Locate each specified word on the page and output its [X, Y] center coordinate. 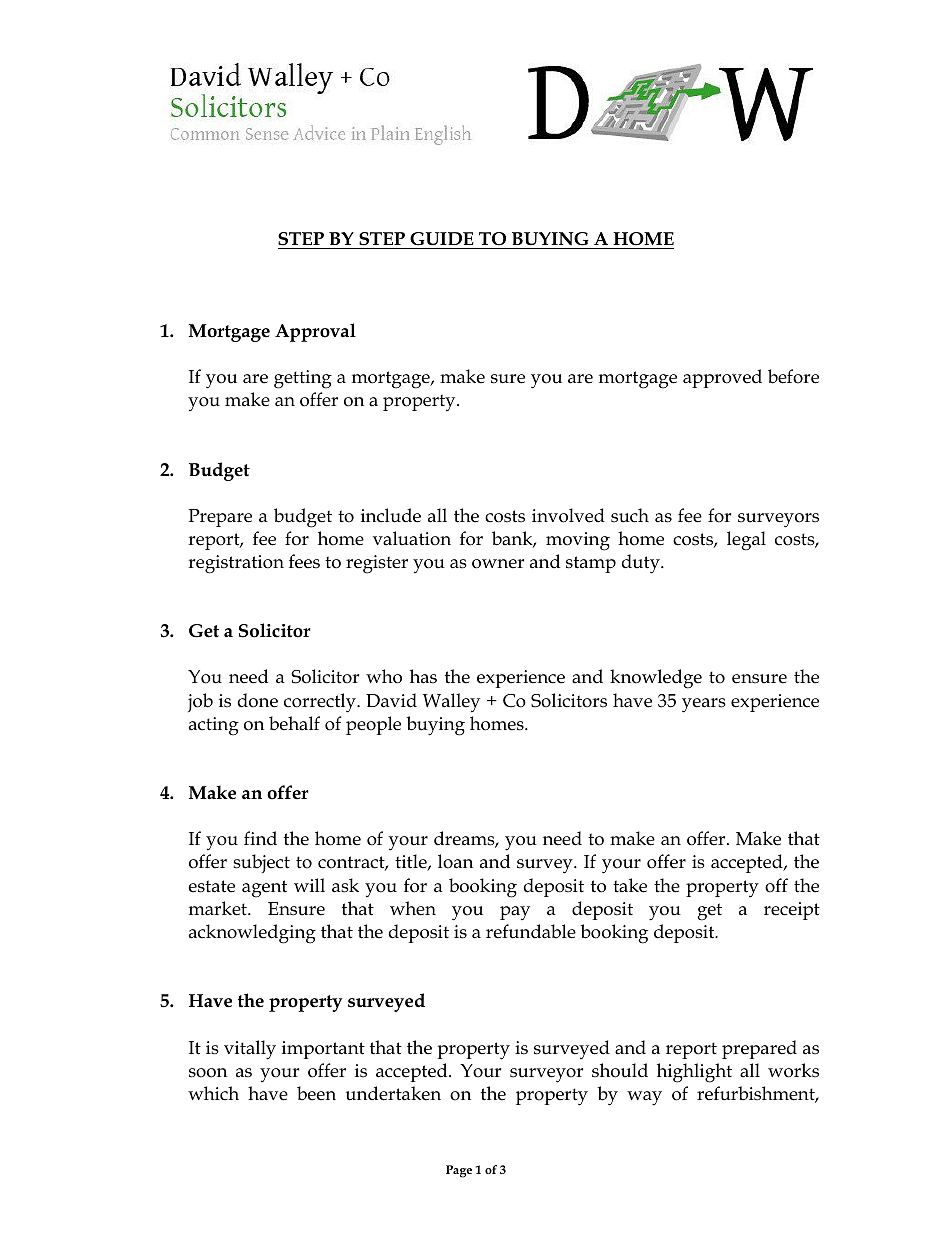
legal [746, 541]
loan [455, 861]
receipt [792, 911]
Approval [315, 332]
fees [304, 561]
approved [722, 378]
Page [459, 1171]
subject [261, 863]
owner [498, 564]
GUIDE [442, 239]
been [316, 1093]
